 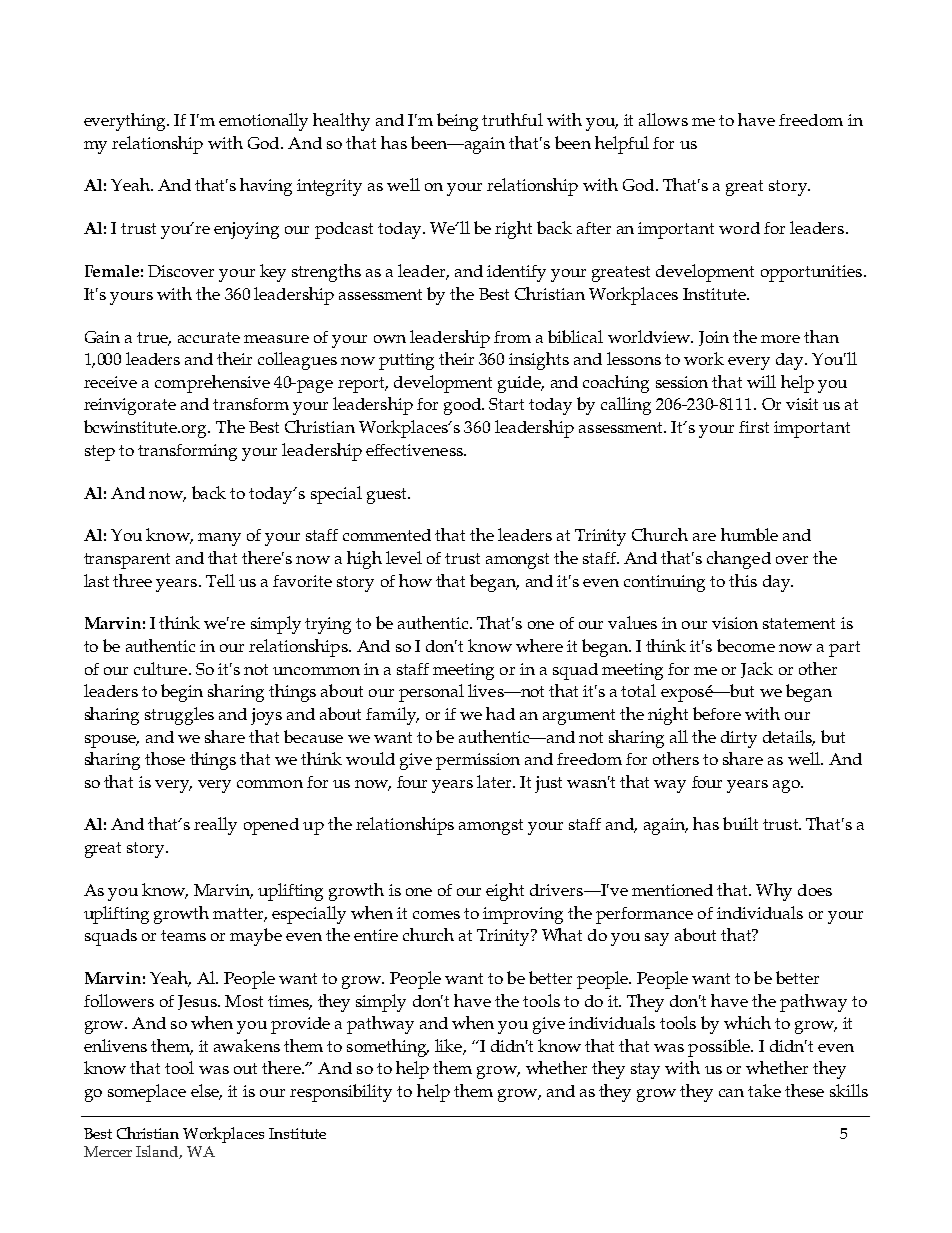 What do you see at coordinates (215, 826) in the page?
I see `really` at bounding box center [215, 826].
